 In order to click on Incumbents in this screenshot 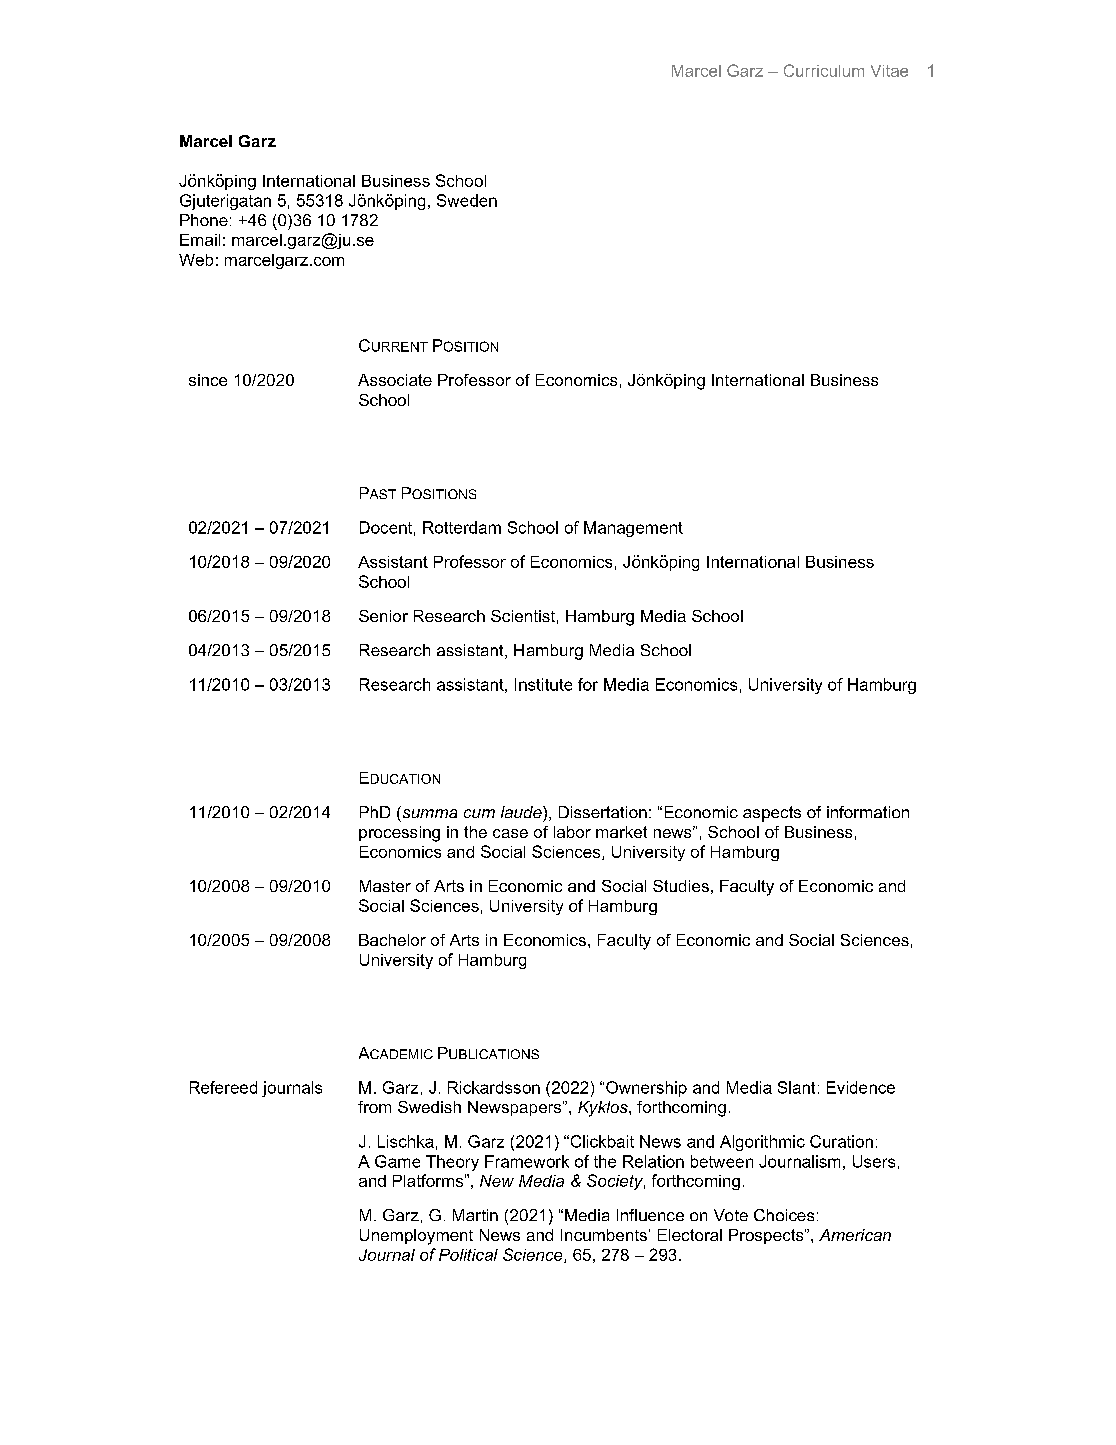, I will do `click(604, 1235)`.
